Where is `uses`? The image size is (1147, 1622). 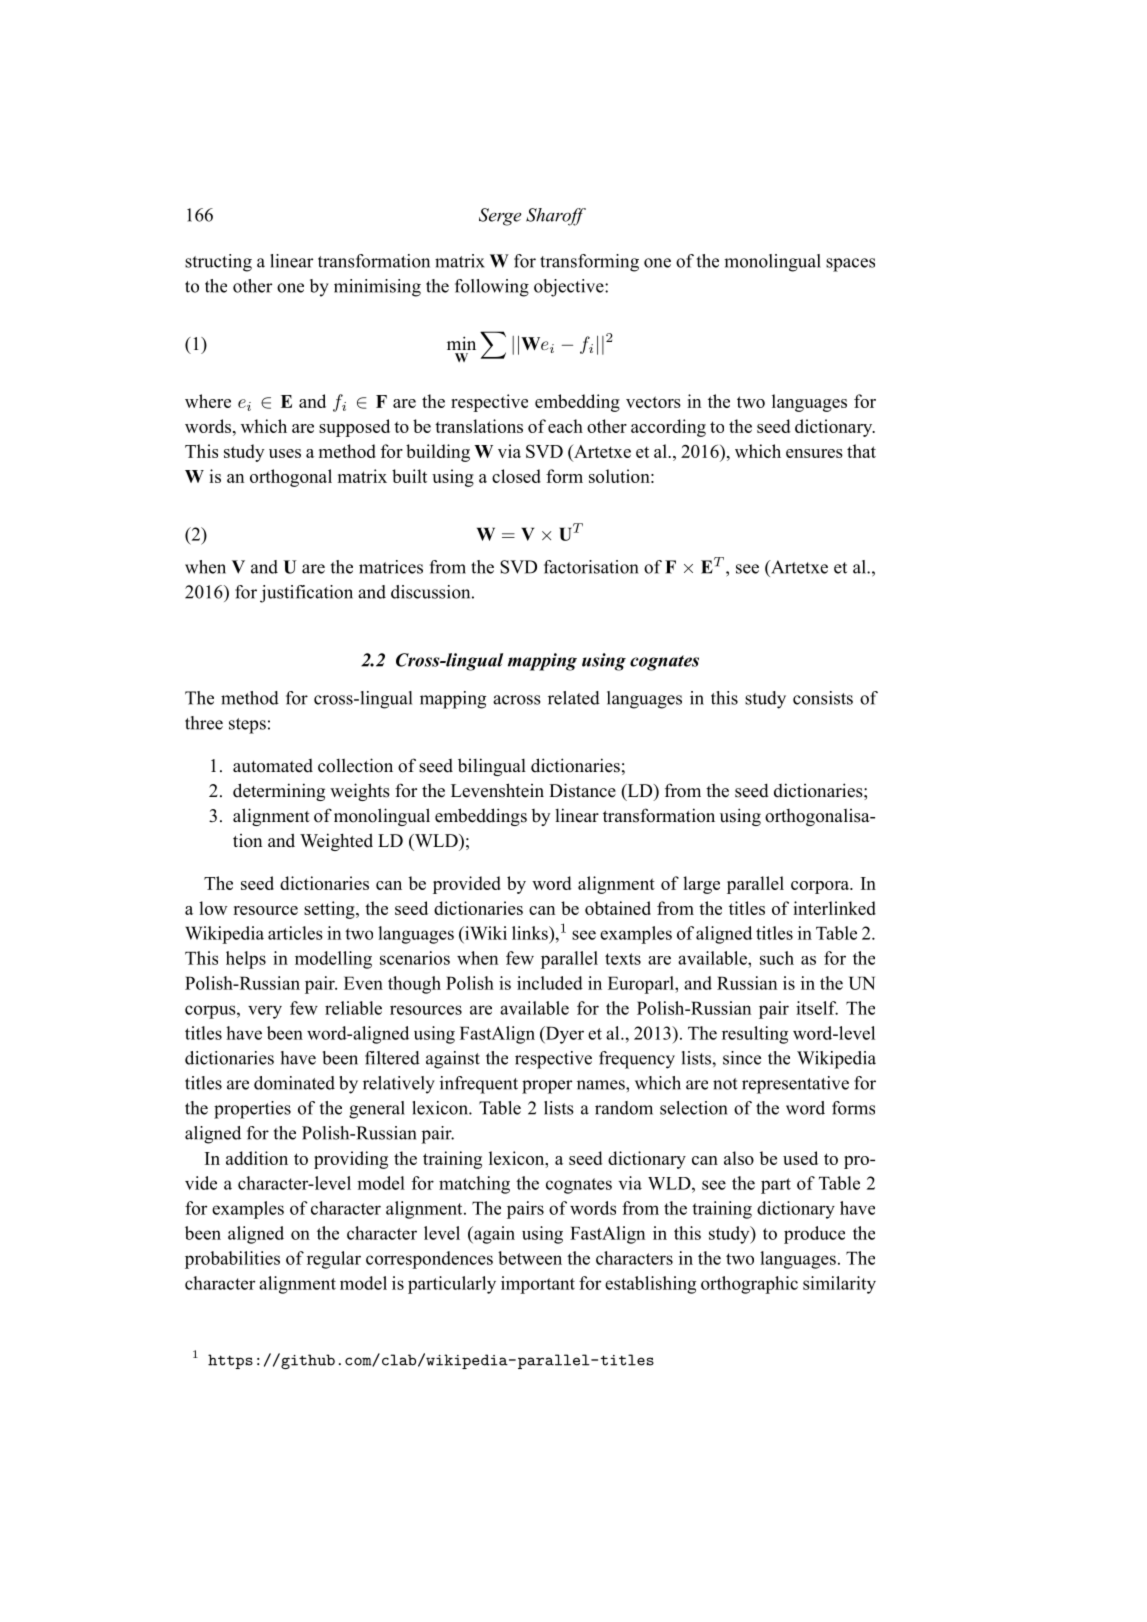
uses is located at coordinates (285, 453).
